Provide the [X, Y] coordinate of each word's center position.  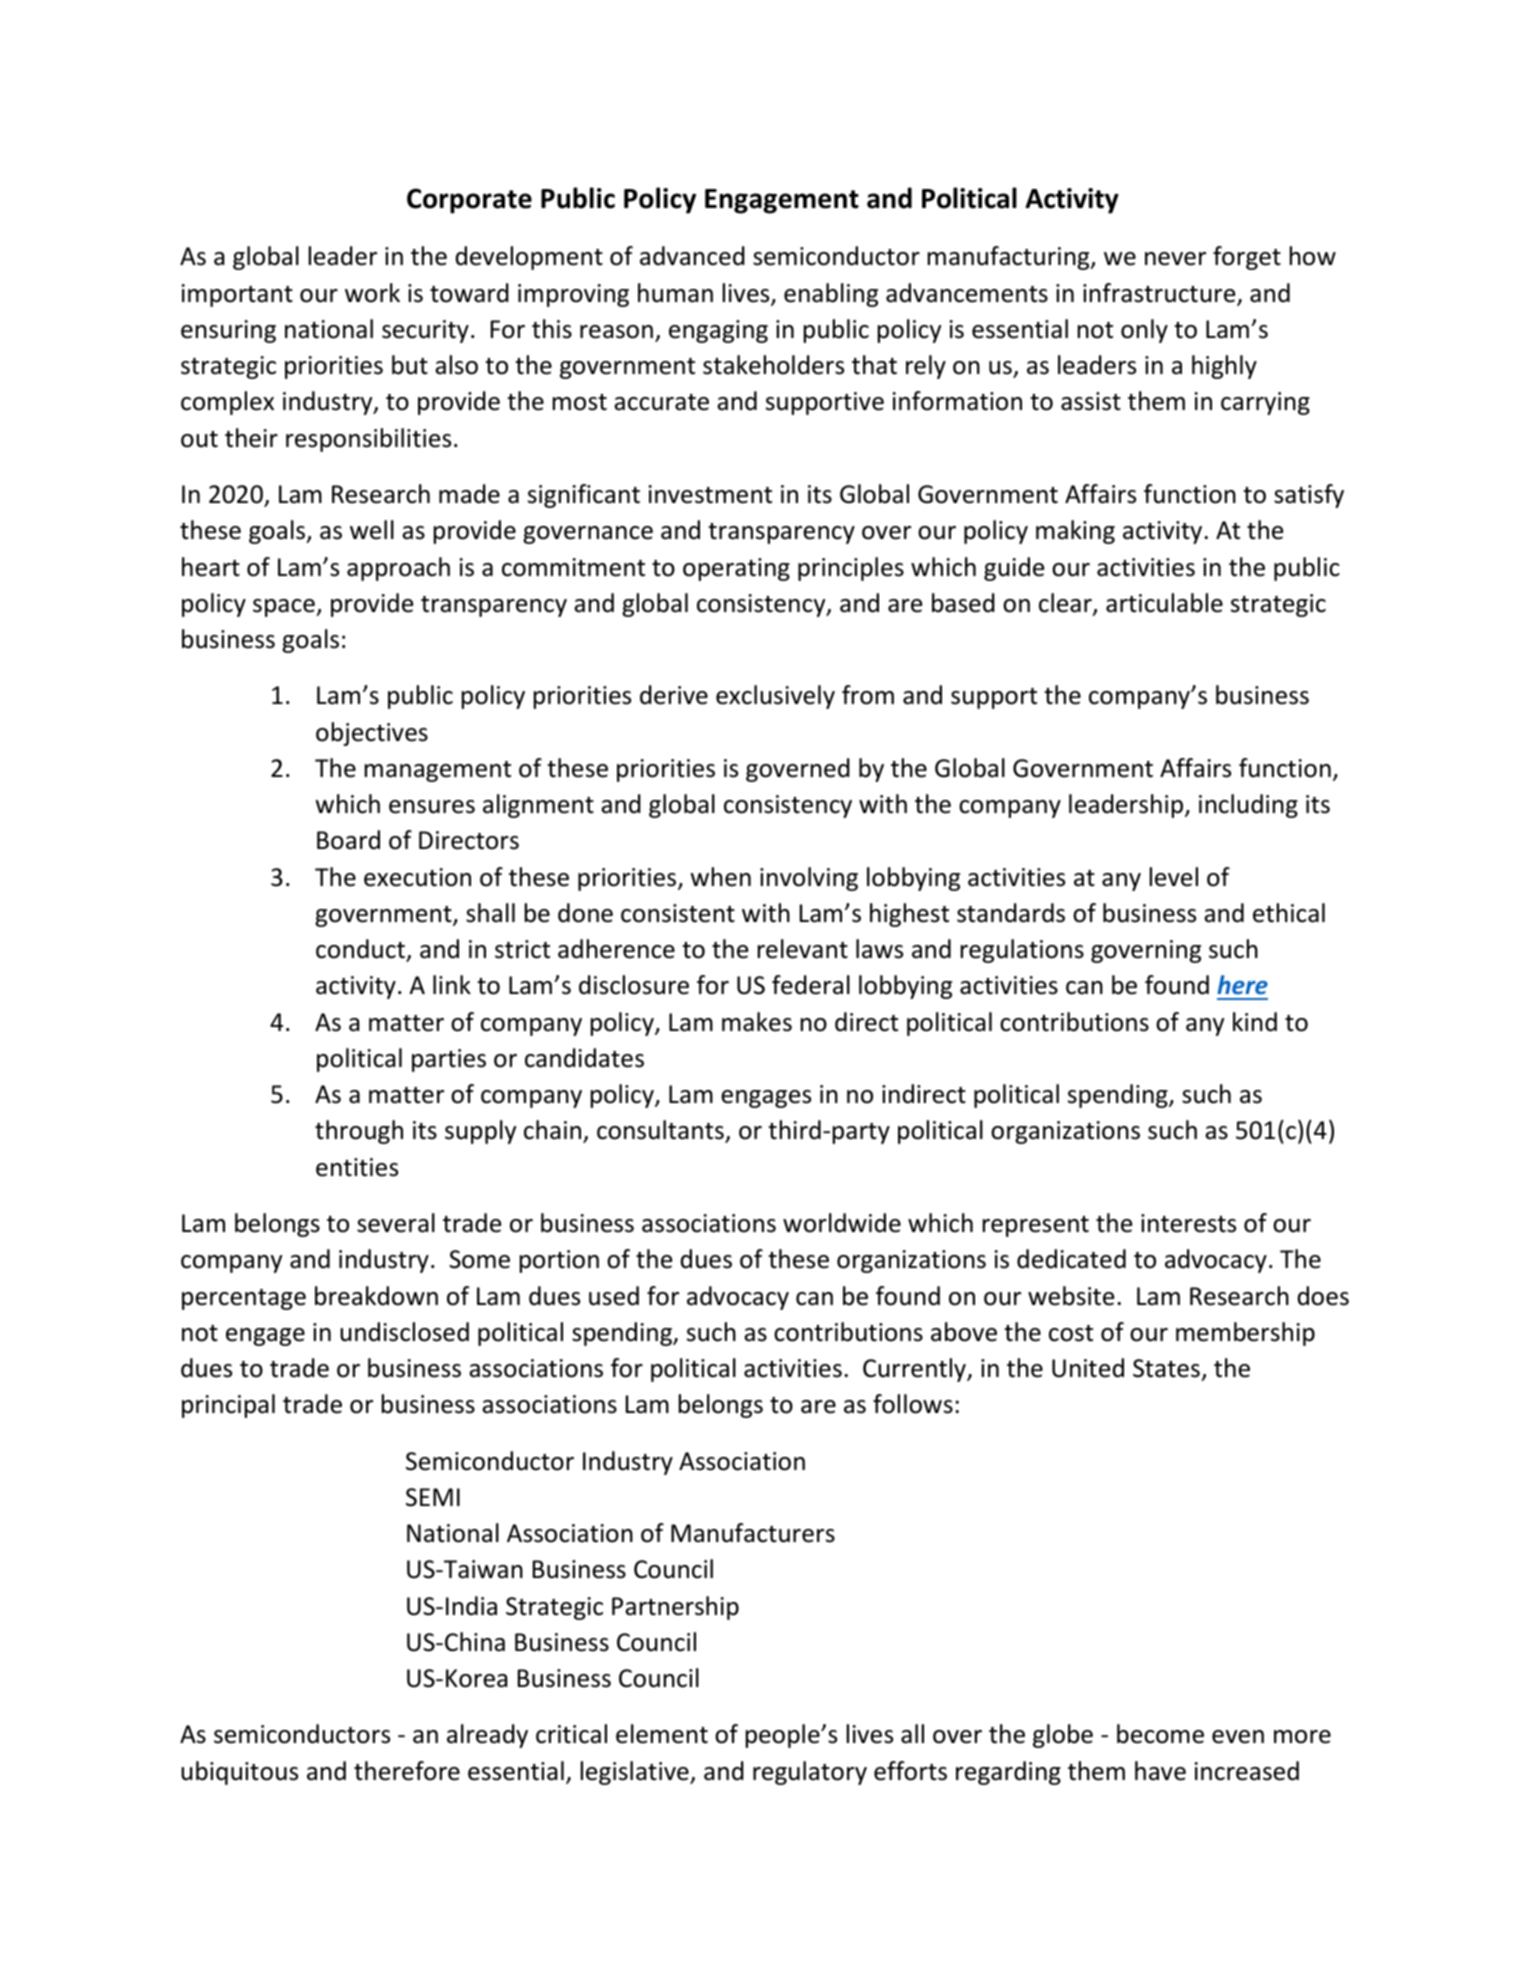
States [1166, 1368]
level [1174, 877]
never [1175, 259]
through [359, 1132]
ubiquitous [239, 1773]
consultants [661, 1131]
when [720, 877]
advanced [692, 256]
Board [348, 840]
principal [228, 1406]
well [372, 530]
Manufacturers [753, 1533]
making [1075, 532]
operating [736, 569]
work [372, 293]
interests [1188, 1223]
